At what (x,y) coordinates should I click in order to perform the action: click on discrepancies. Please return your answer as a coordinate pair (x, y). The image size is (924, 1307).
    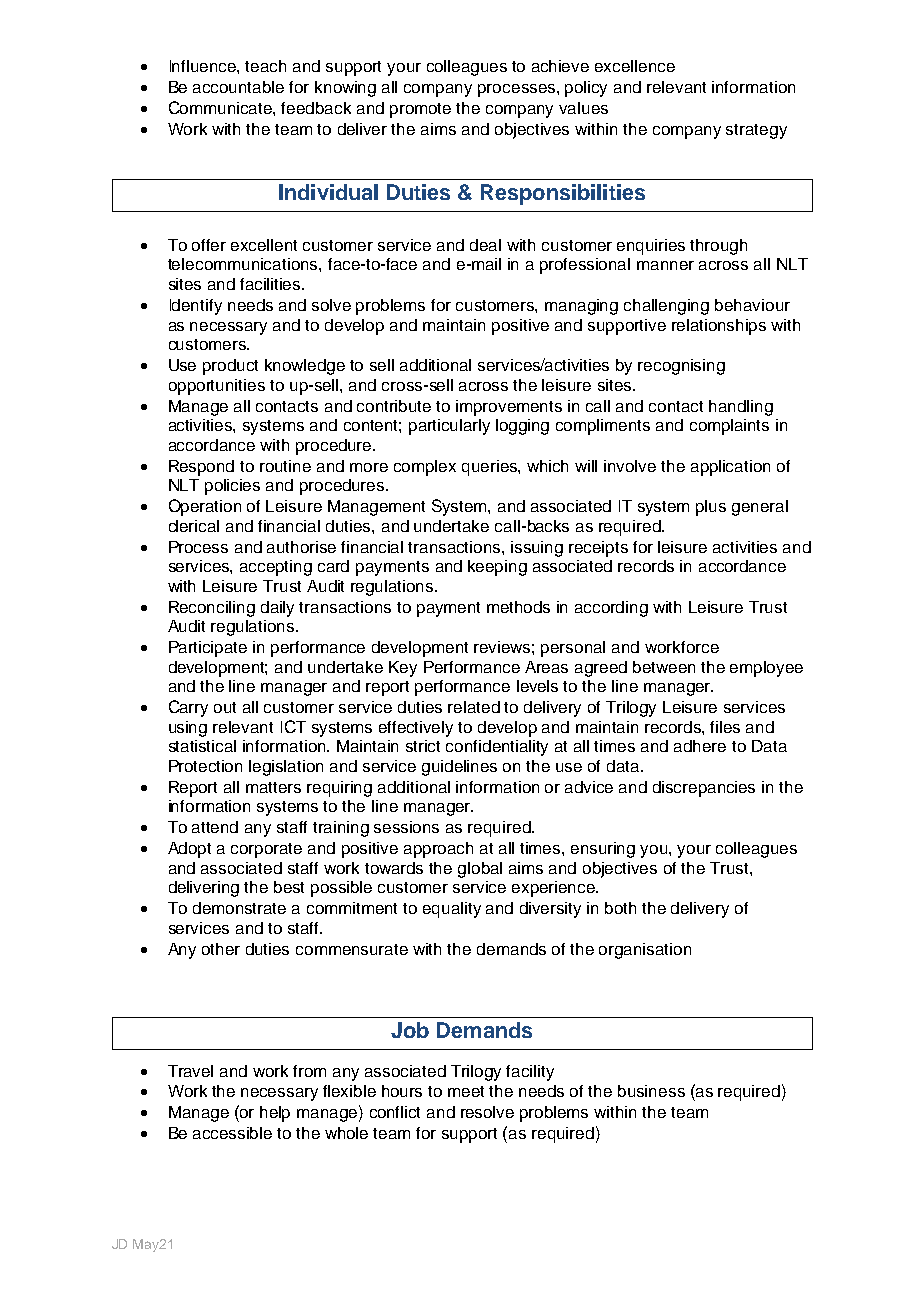
    Looking at the image, I should click on (704, 789).
